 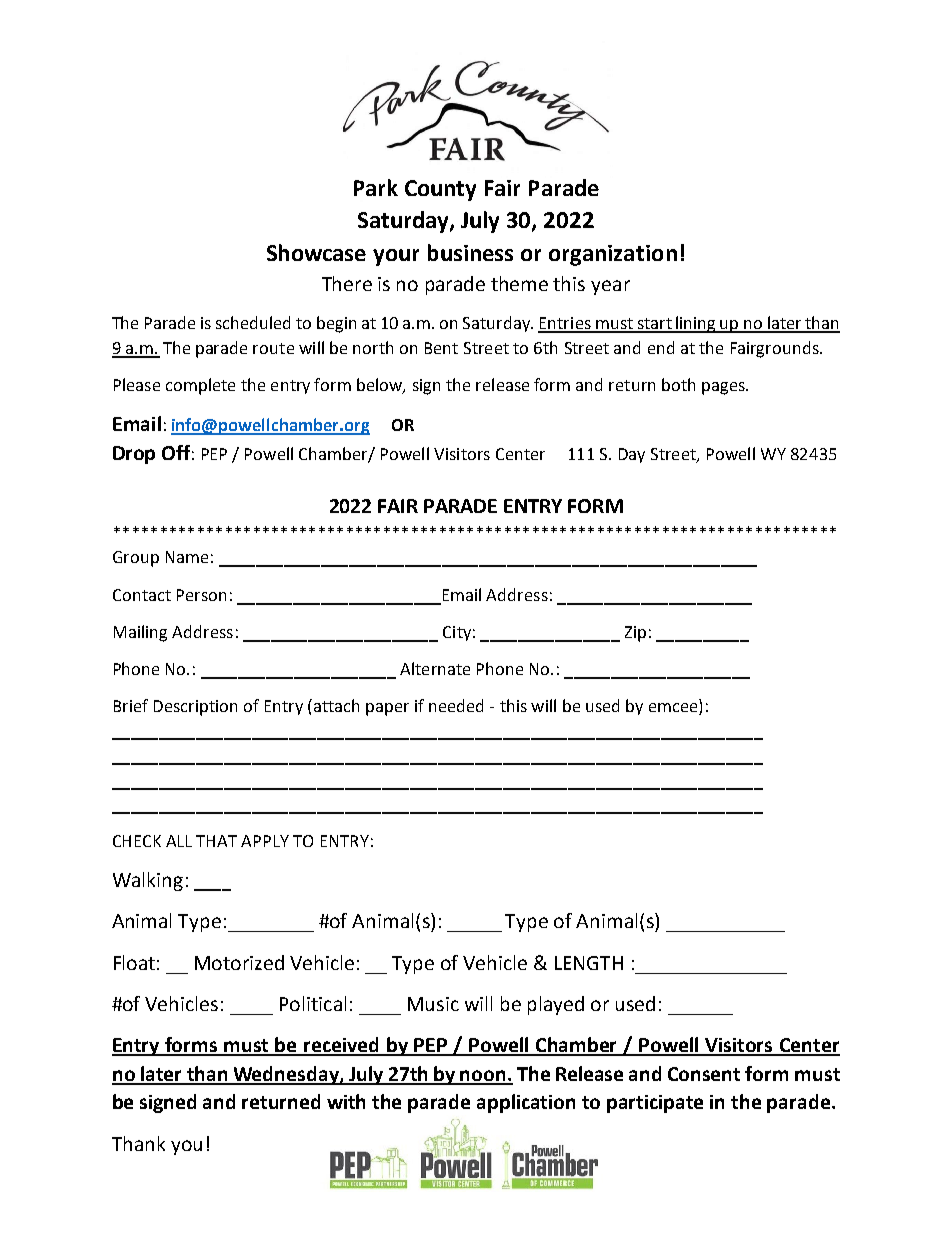 I want to click on LENGTH, so click(x=589, y=963).
